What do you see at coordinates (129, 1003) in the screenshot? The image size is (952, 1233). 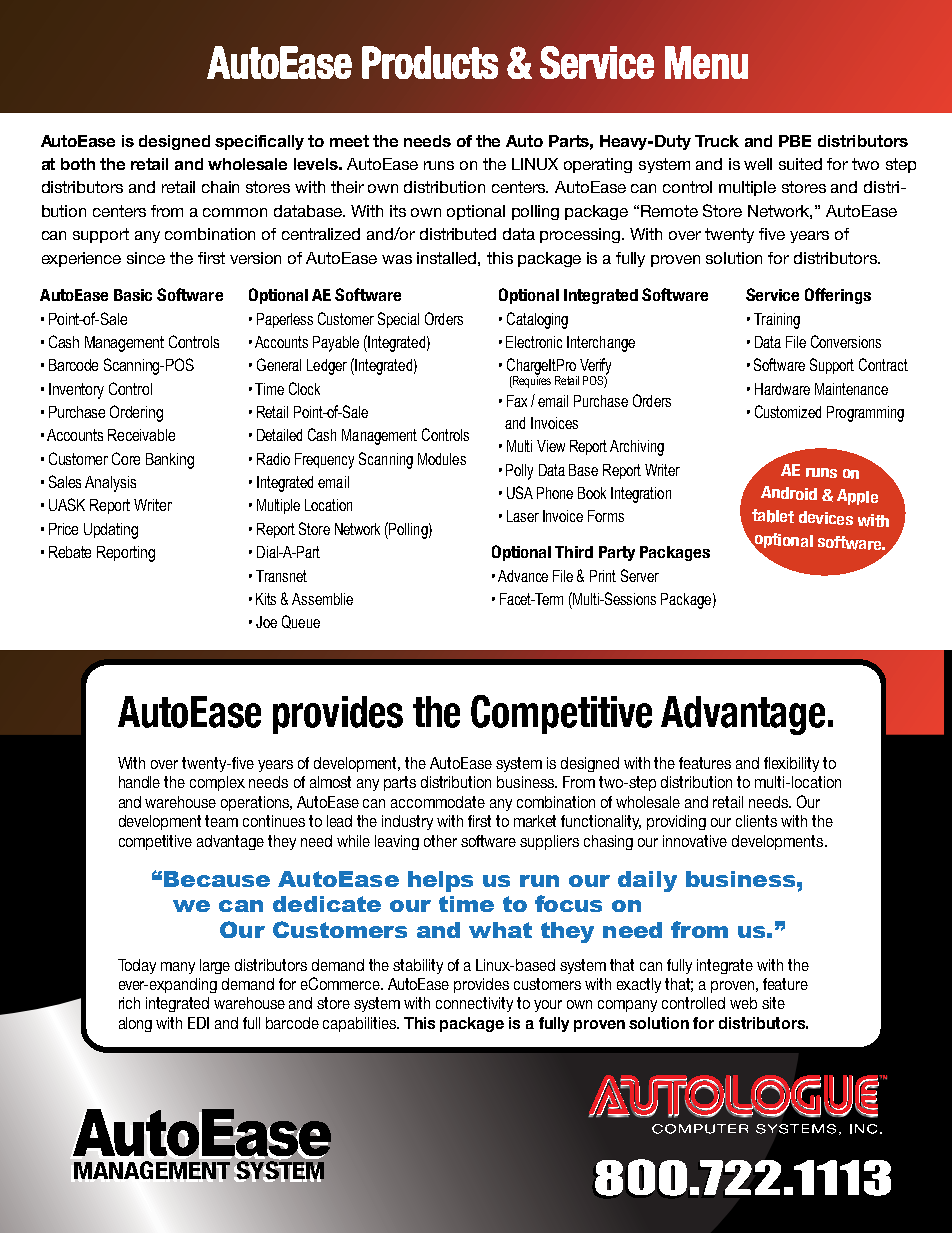 I see `rich` at bounding box center [129, 1003].
